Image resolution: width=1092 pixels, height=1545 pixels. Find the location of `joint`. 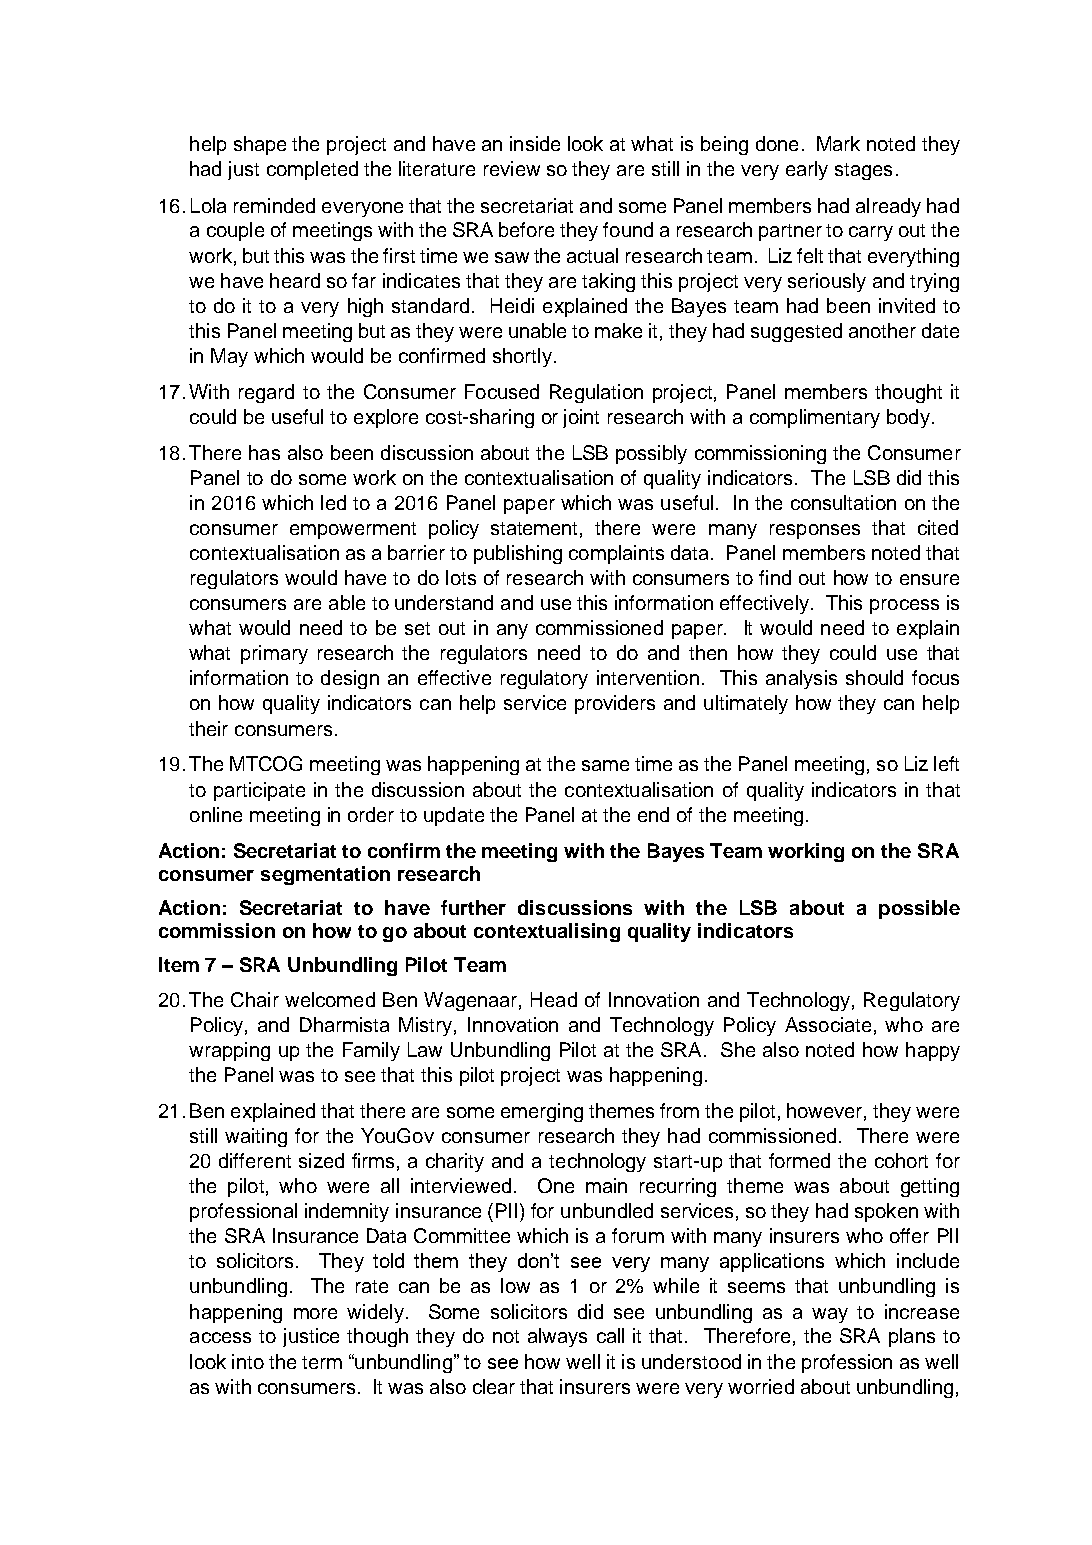

joint is located at coordinates (581, 418).
